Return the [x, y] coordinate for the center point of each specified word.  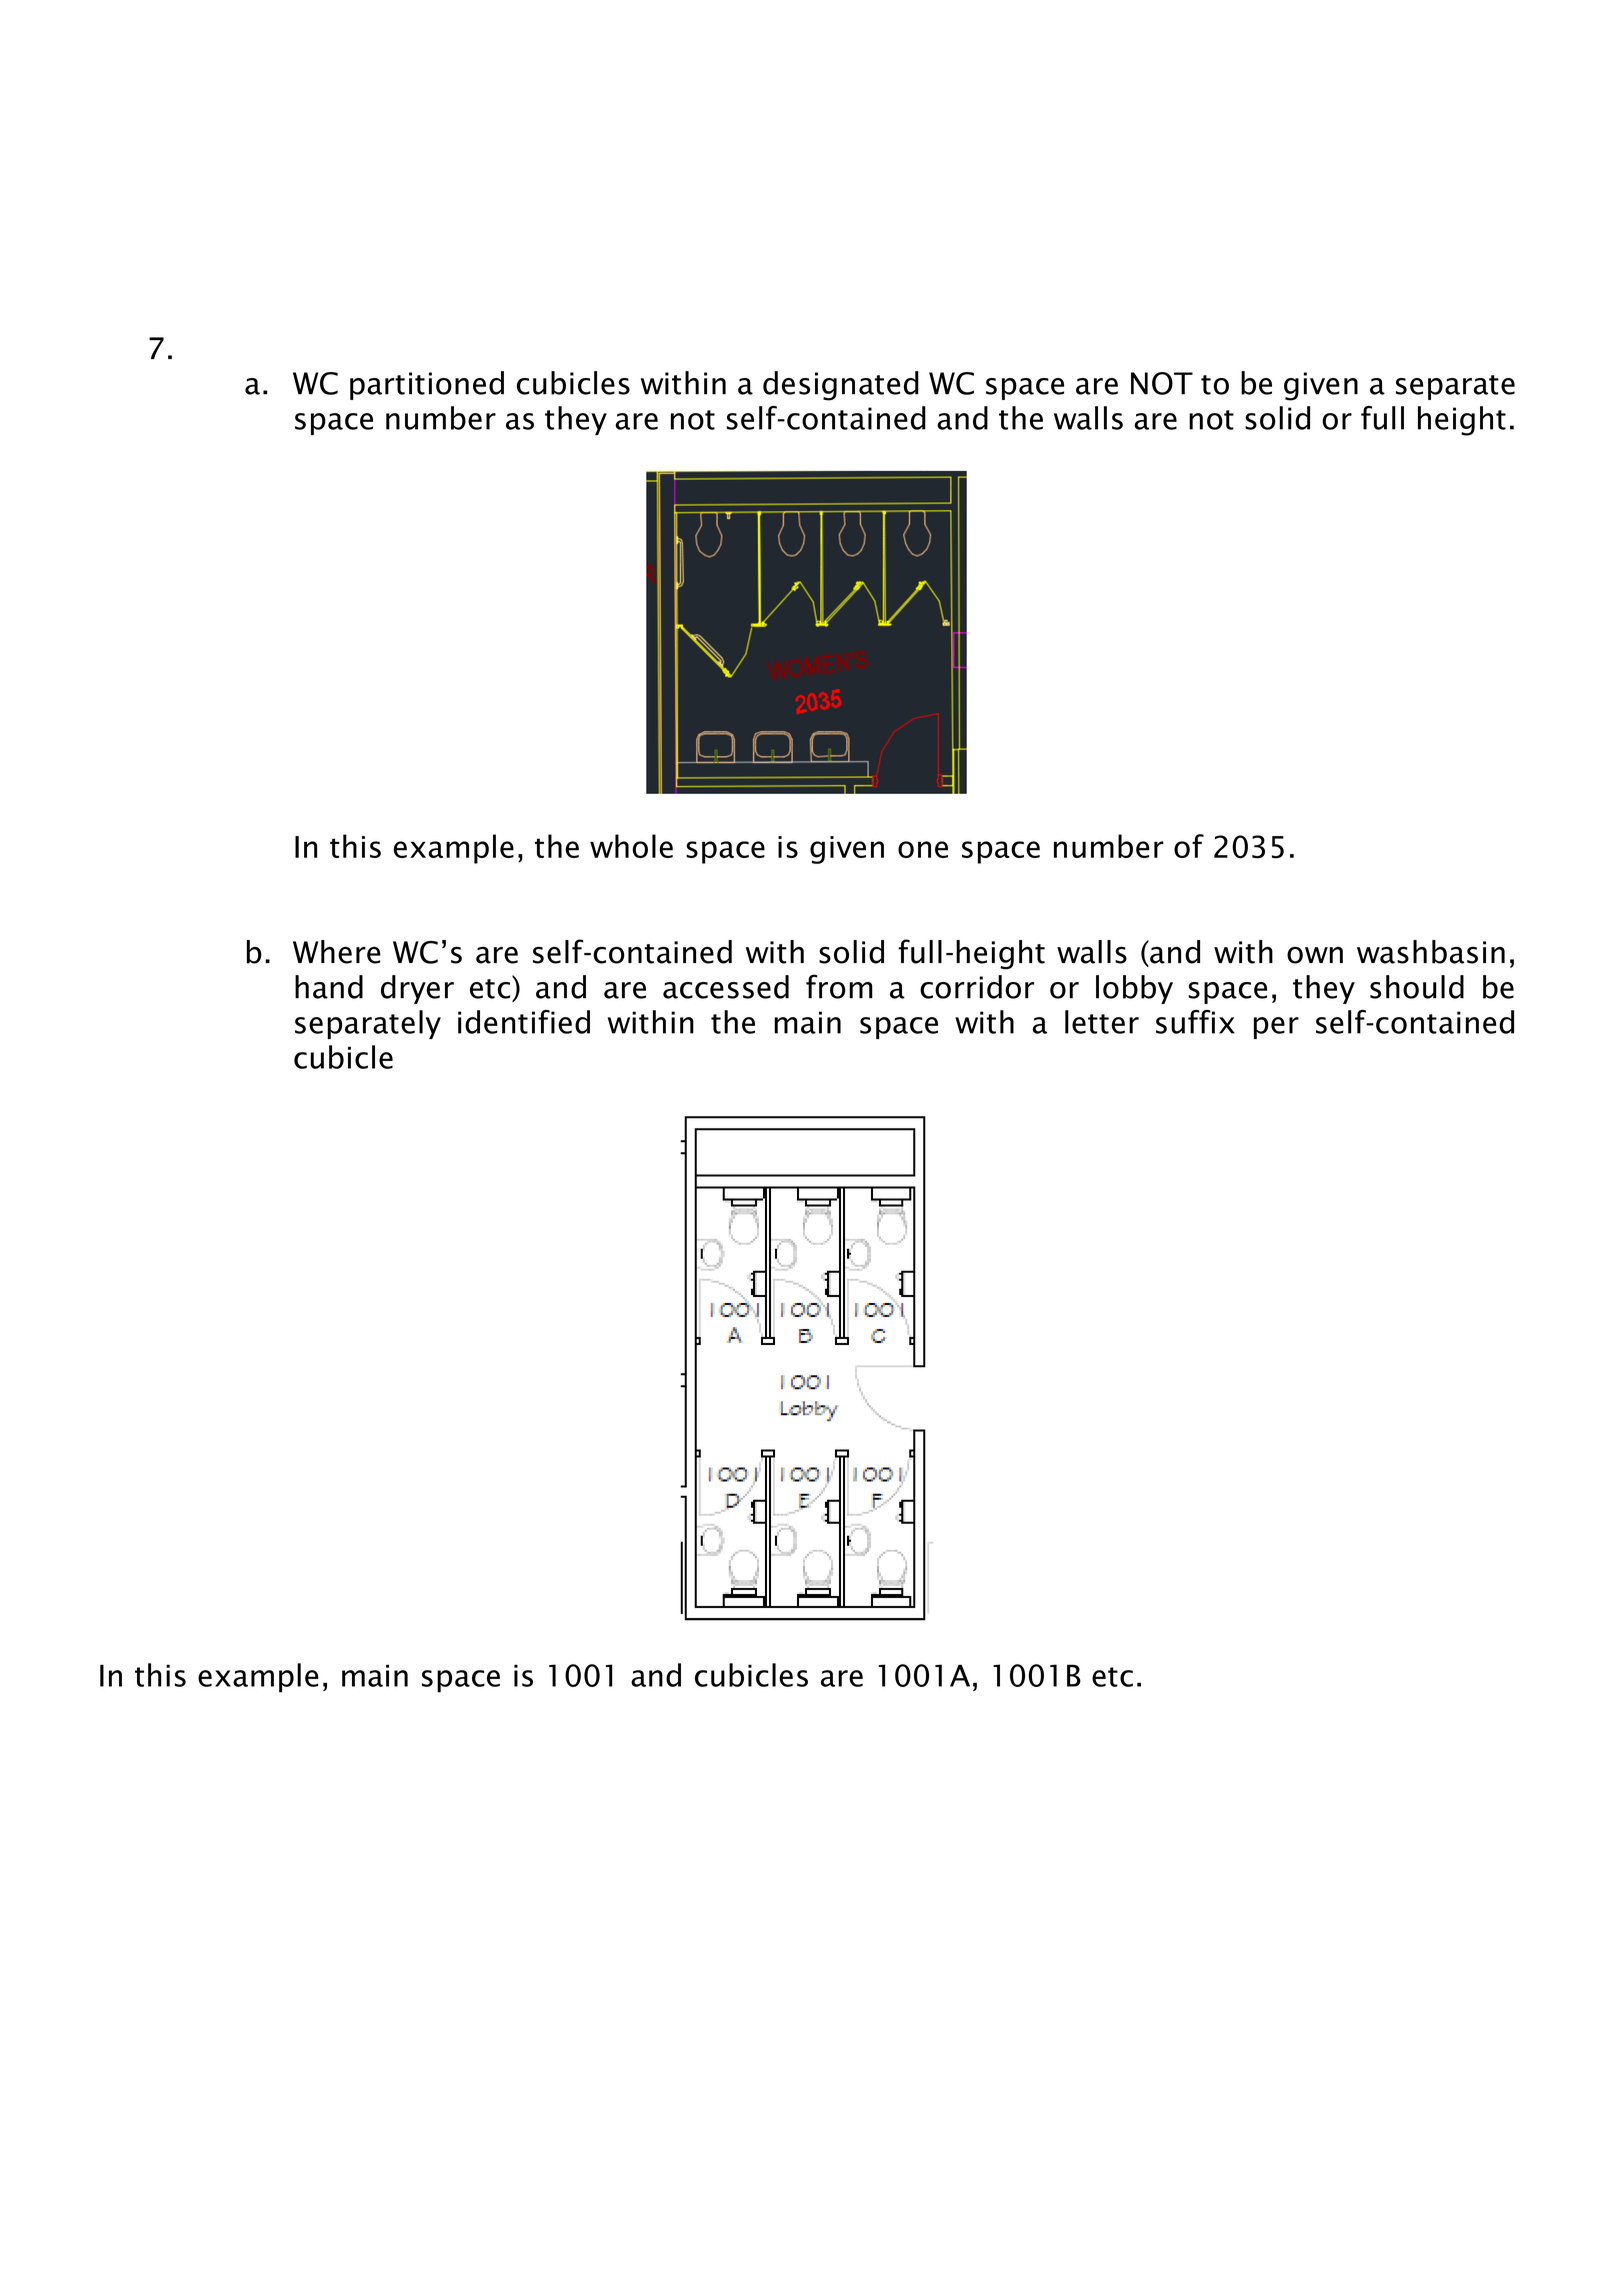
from [839, 986]
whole [631, 846]
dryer [417, 989]
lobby [1134, 989]
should [1417, 987]
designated [841, 386]
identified [524, 1022]
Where [337, 952]
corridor [977, 987]
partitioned [427, 385]
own [1315, 955]
